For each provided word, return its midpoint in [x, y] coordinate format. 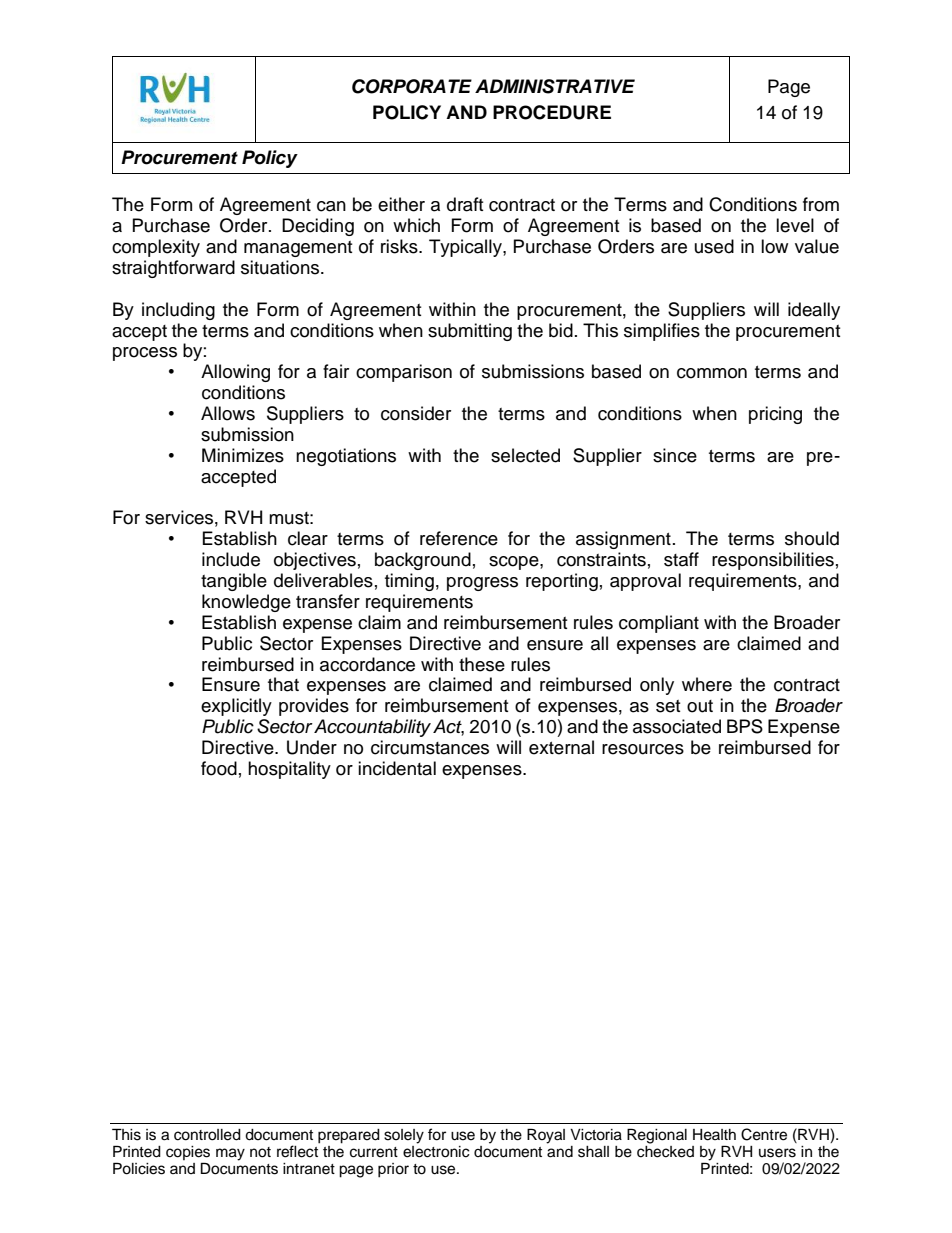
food [219, 768]
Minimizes [243, 455]
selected [525, 455]
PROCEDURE [552, 112]
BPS [745, 726]
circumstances [430, 747]
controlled [207, 1135]
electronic [436, 1150]
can [331, 206]
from [821, 204]
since [675, 455]
